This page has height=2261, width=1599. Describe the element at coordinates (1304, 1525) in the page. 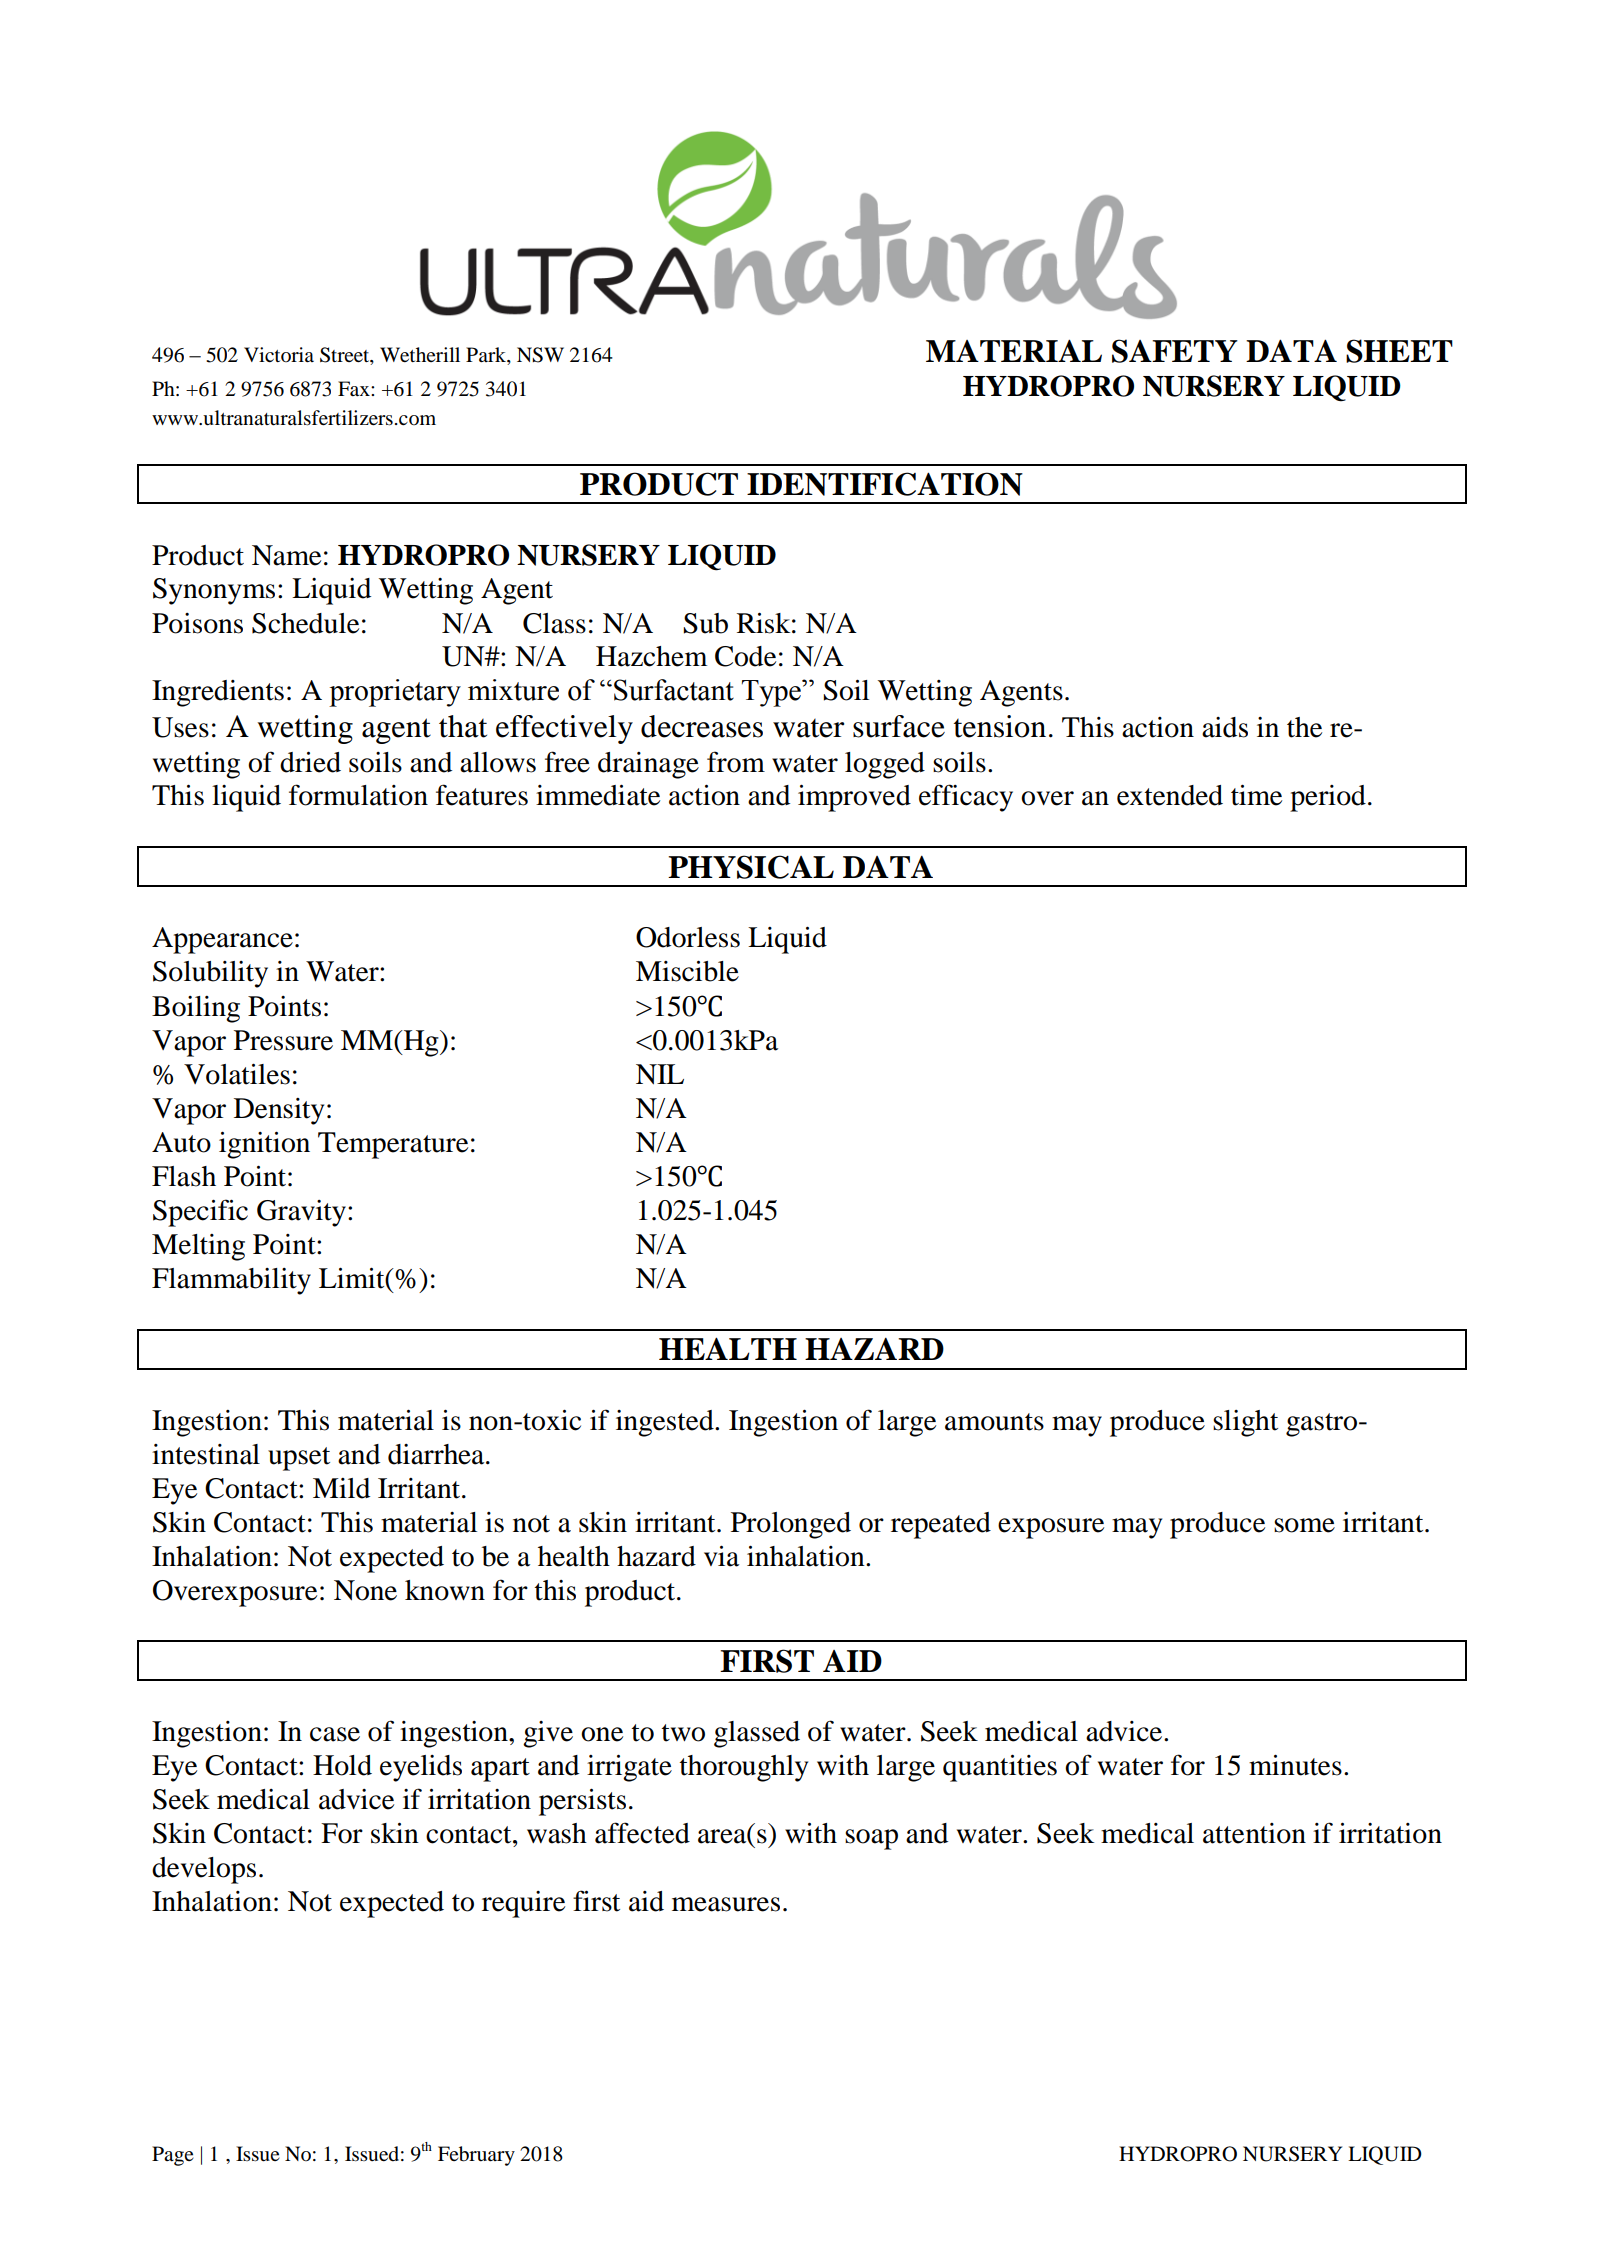

I see `some` at that location.
